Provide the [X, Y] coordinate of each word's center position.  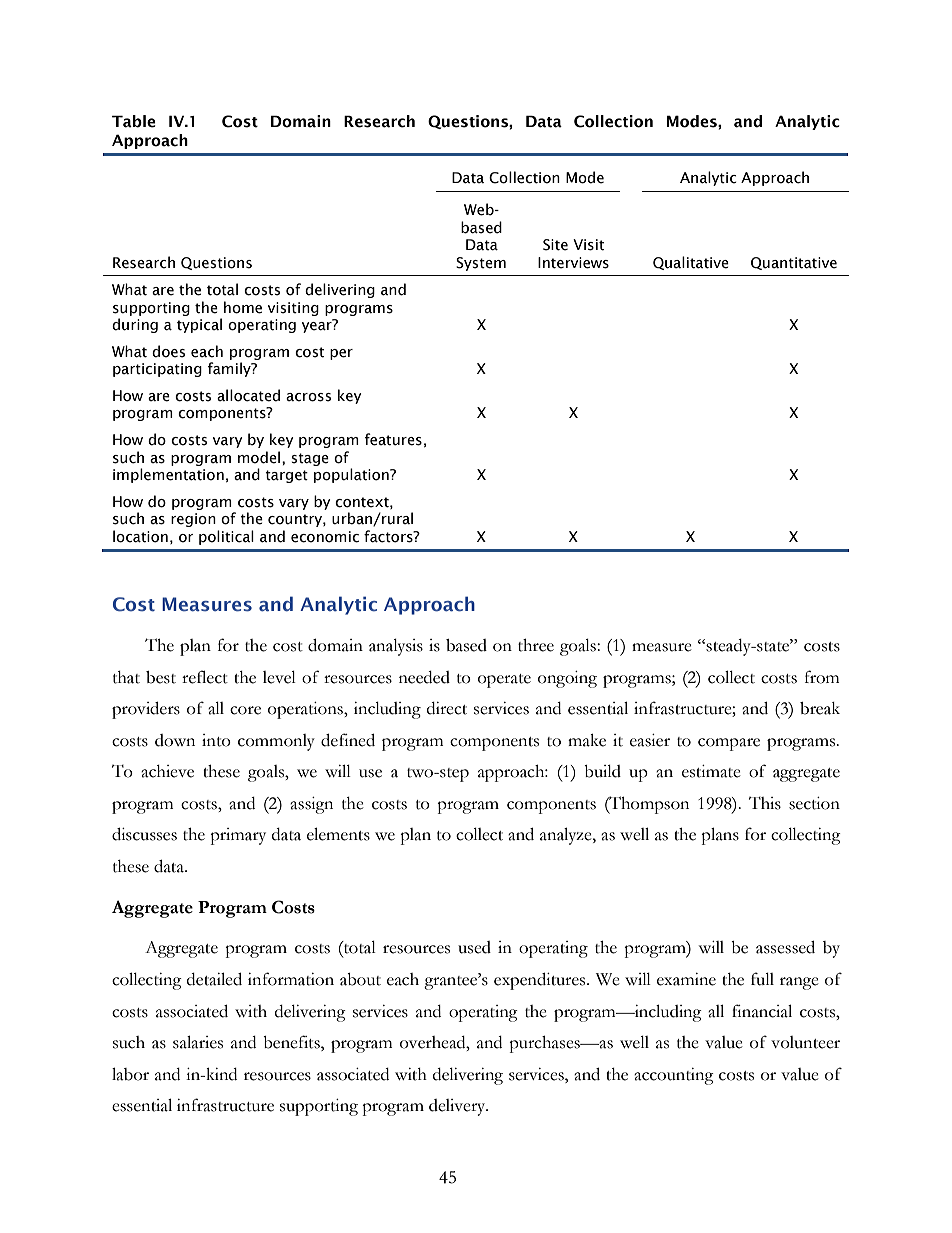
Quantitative [794, 263]
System [481, 264]
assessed [785, 947]
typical [199, 325]
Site [555, 245]
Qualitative [691, 263]
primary [238, 836]
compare [729, 744]
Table [134, 121]
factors [389, 536]
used [474, 947]
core [245, 710]
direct [447, 708]
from [822, 677]
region [193, 520]
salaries [198, 1042]
